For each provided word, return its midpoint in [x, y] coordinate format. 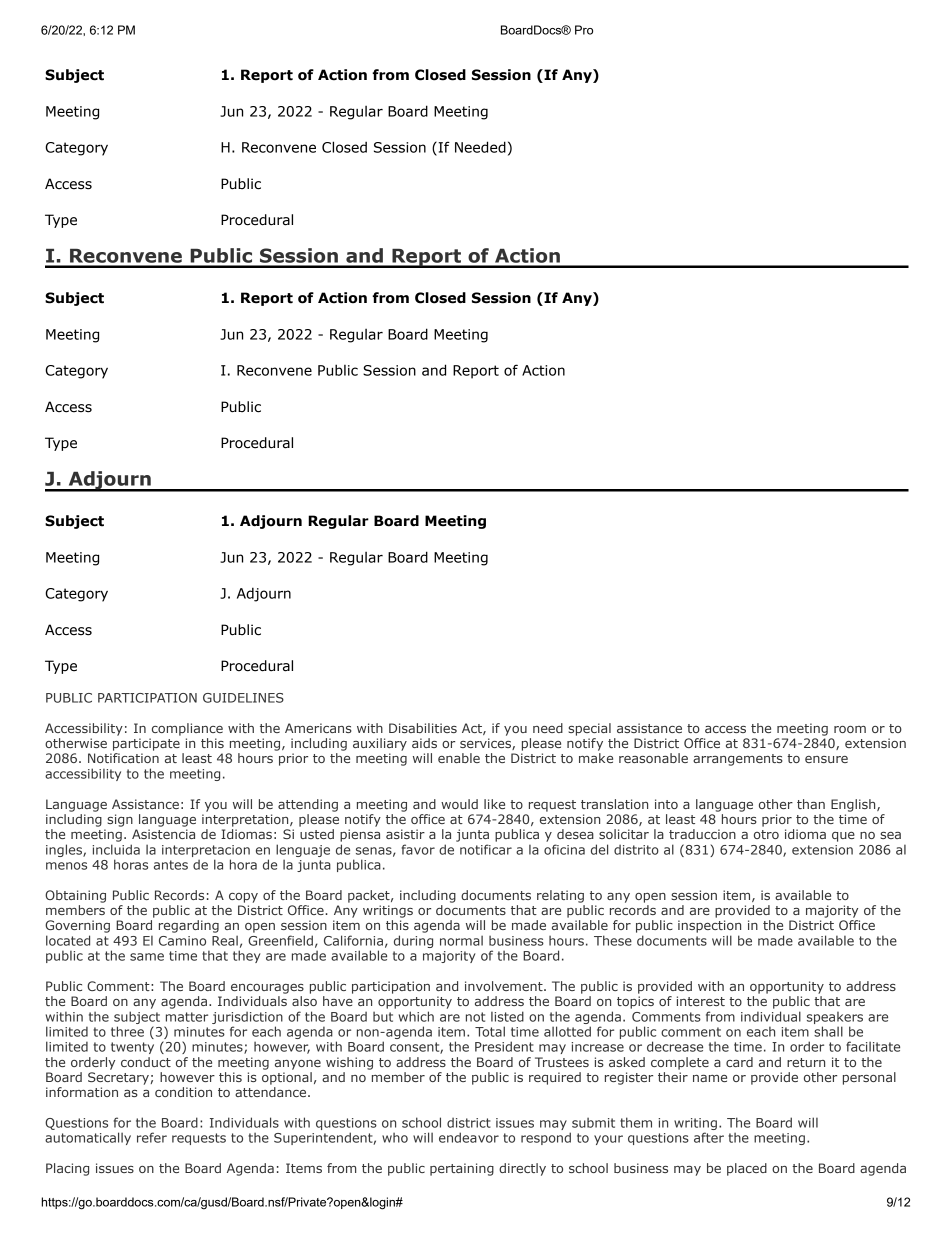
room [850, 729]
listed [507, 1016]
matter [187, 1017]
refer [152, 1137]
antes [171, 865]
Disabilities [423, 728]
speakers [835, 1018]
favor [418, 849]
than [811, 804]
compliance [187, 729]
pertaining [462, 1169]
